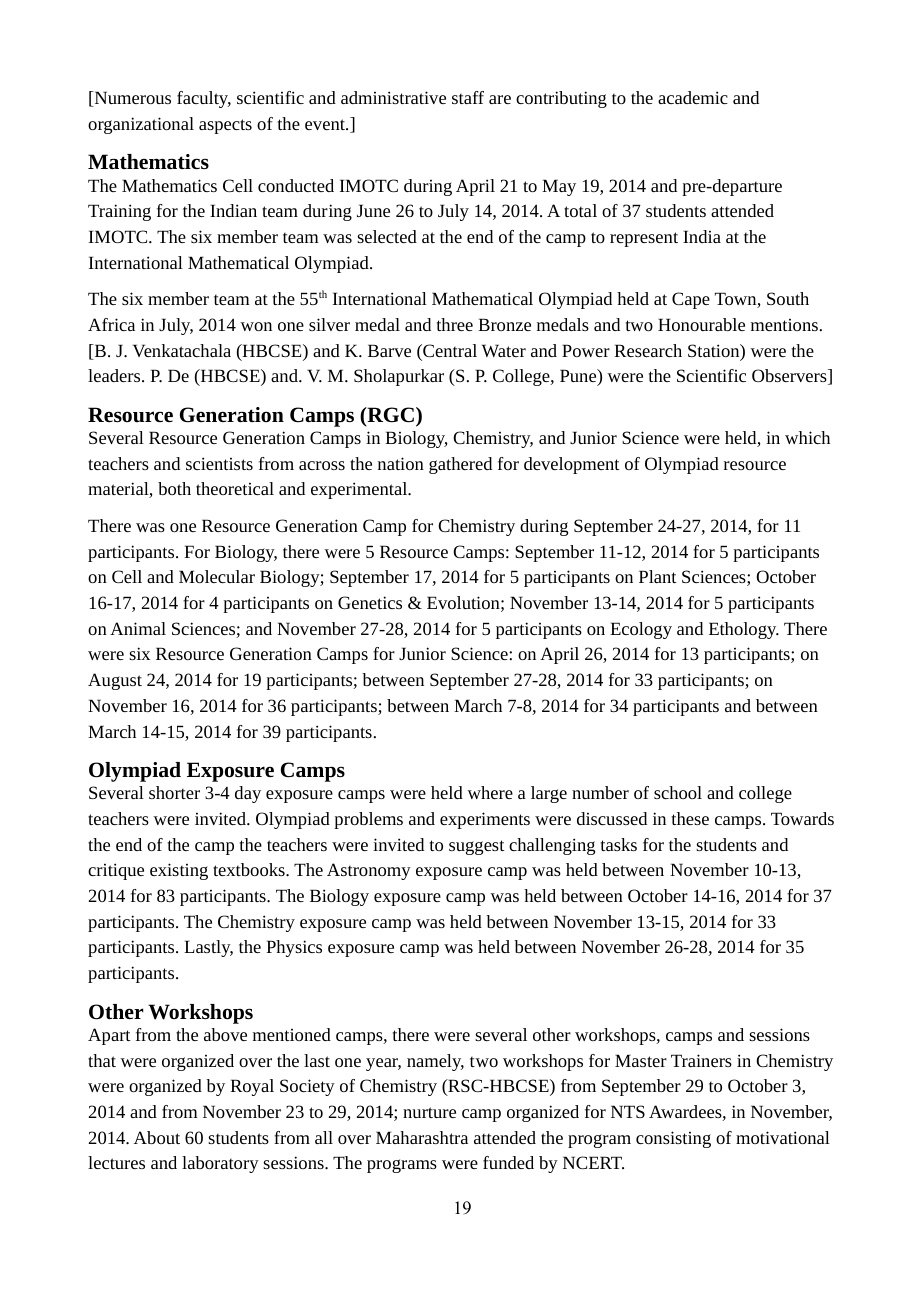  What do you see at coordinates (641, 630) in the page?
I see `Ecology` at bounding box center [641, 630].
